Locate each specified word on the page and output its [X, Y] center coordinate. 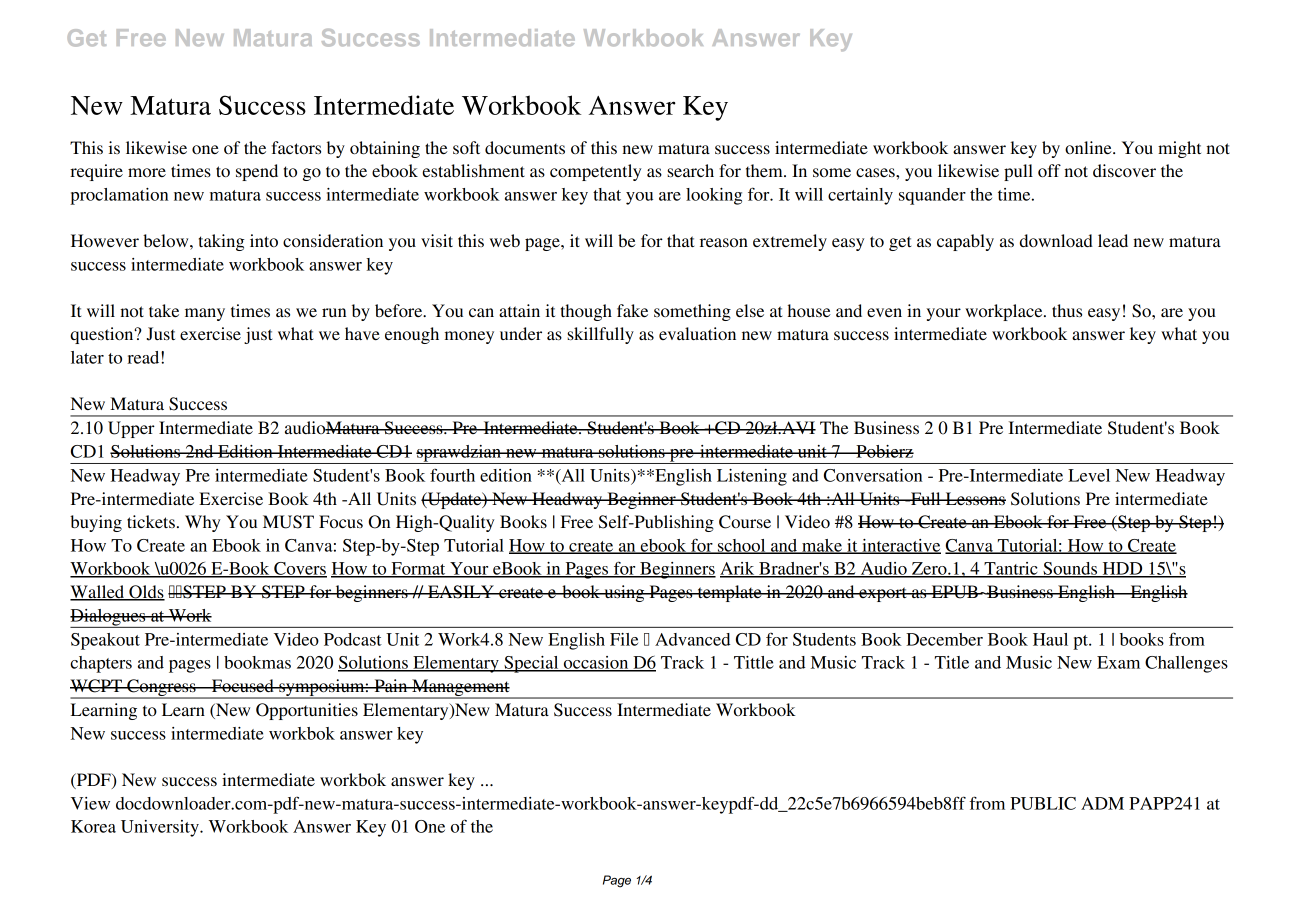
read [144, 357]
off [1049, 170]
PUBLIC [1043, 803]
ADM [1102, 803]
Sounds [1070, 569]
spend [257, 172]
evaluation [697, 333]
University [161, 828]
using [624, 593]
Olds [146, 593]
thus [1067, 310]
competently [595, 172]
